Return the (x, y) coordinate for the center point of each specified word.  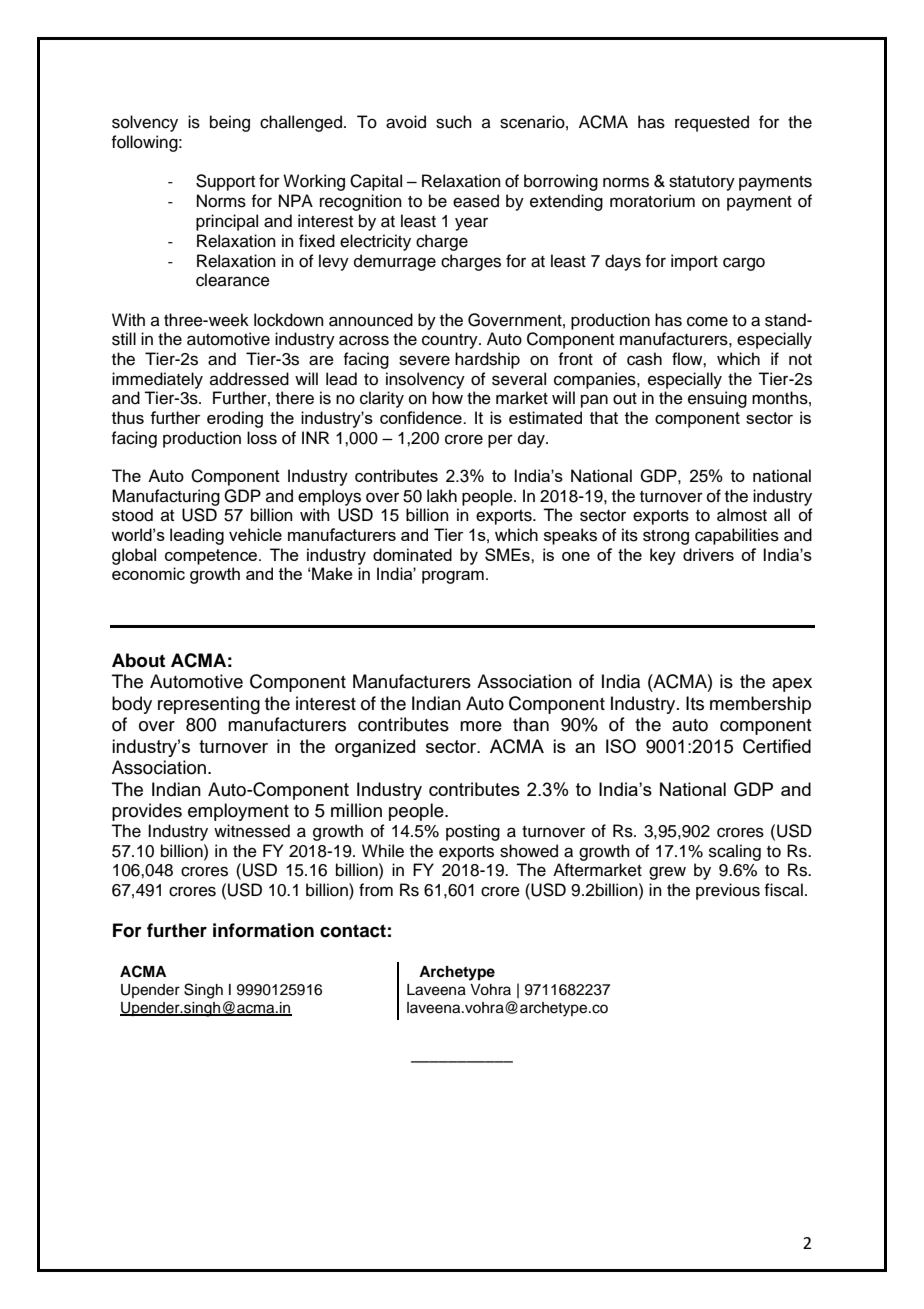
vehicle (255, 534)
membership (760, 705)
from (376, 890)
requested (712, 123)
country (451, 341)
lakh (442, 496)
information (263, 930)
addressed (249, 379)
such (454, 122)
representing (209, 705)
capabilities (737, 536)
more (481, 726)
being (230, 123)
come (707, 321)
